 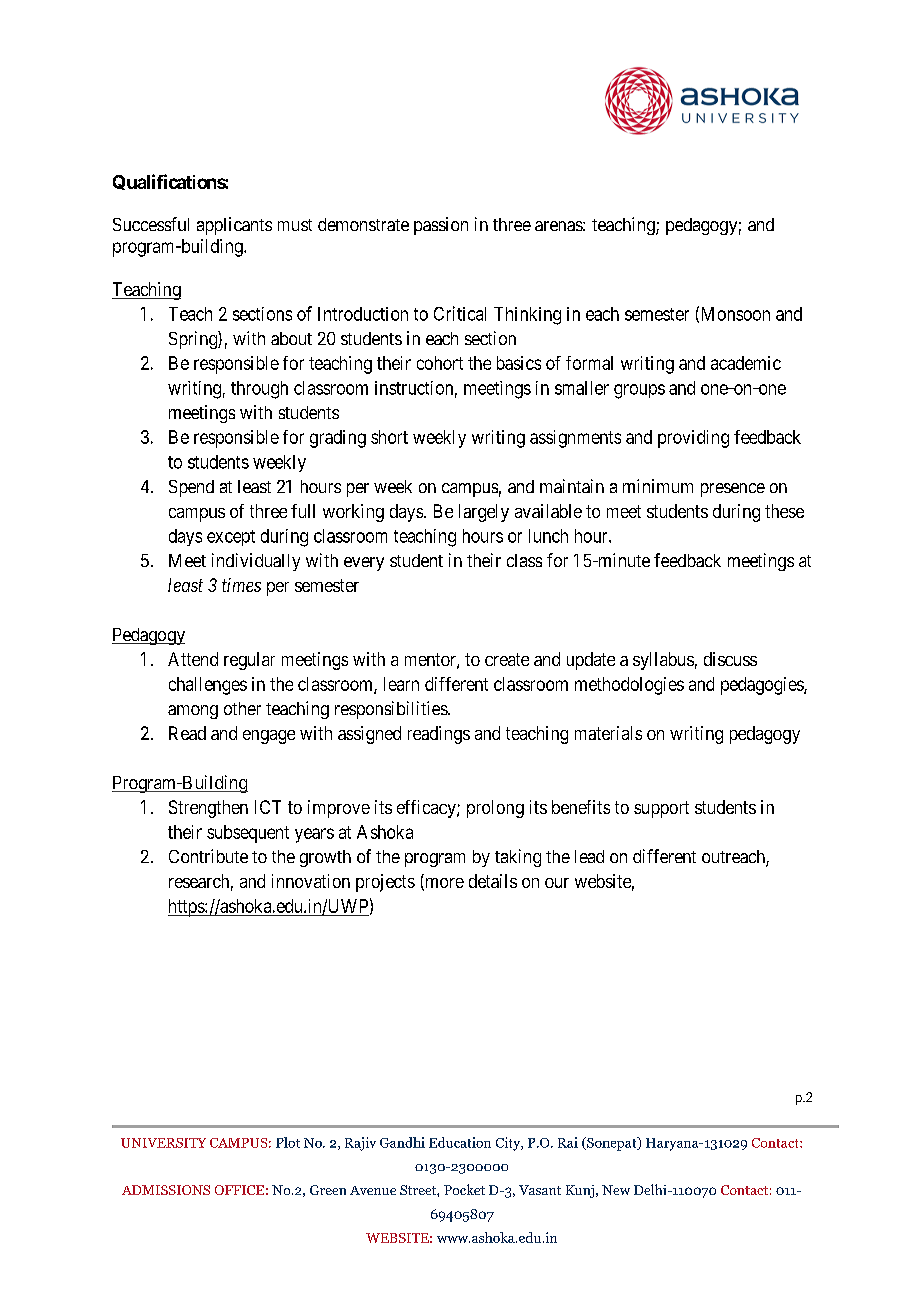 What do you see at coordinates (311, 881) in the screenshot?
I see `innovation` at bounding box center [311, 881].
